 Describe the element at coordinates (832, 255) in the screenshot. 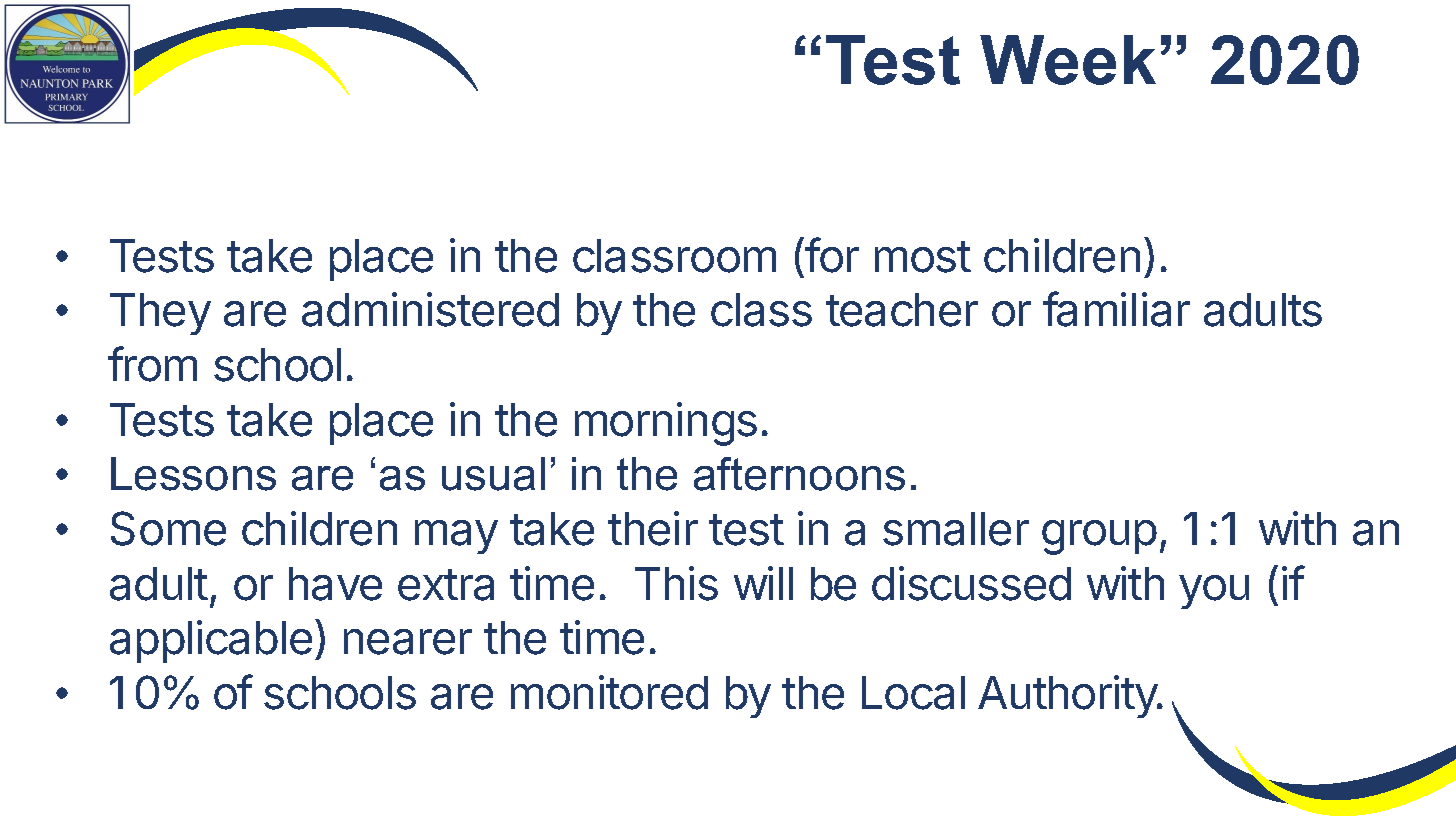

I see `for` at that location.
